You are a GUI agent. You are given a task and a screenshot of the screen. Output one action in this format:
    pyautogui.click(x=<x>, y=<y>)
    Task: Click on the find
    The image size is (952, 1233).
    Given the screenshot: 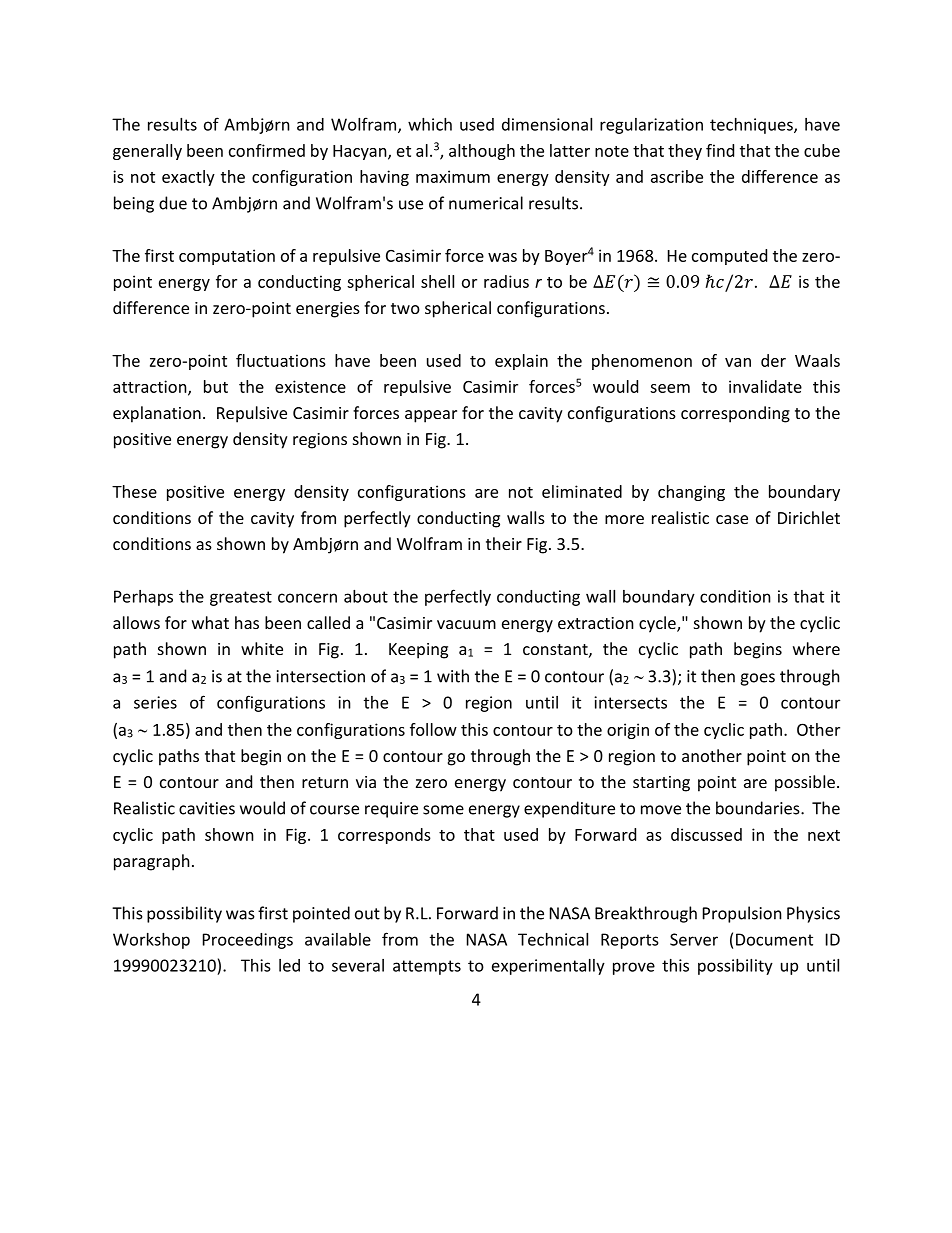 What is the action you would take?
    pyautogui.click(x=720, y=150)
